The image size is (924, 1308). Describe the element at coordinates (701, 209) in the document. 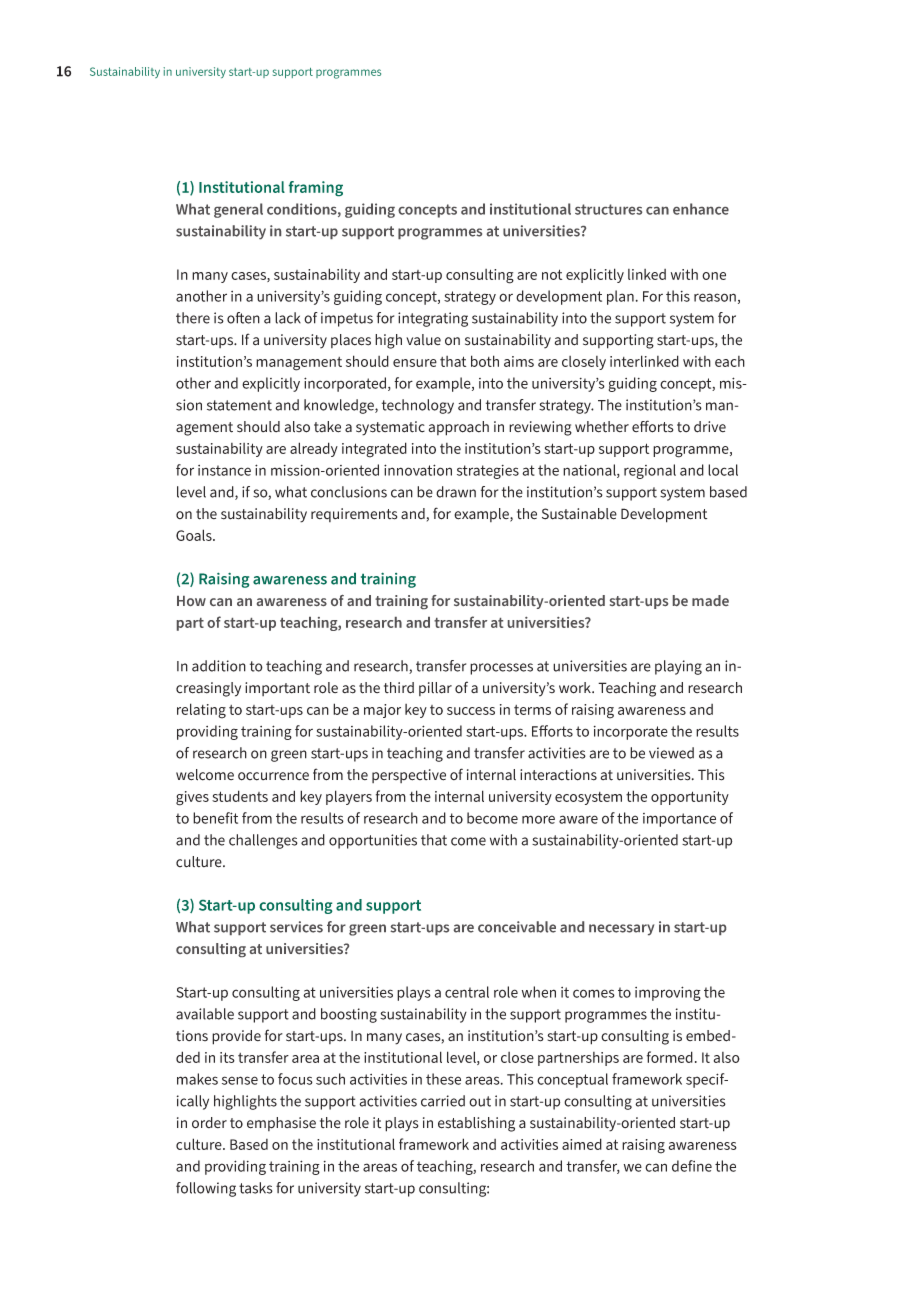

I see `enhance` at that location.
